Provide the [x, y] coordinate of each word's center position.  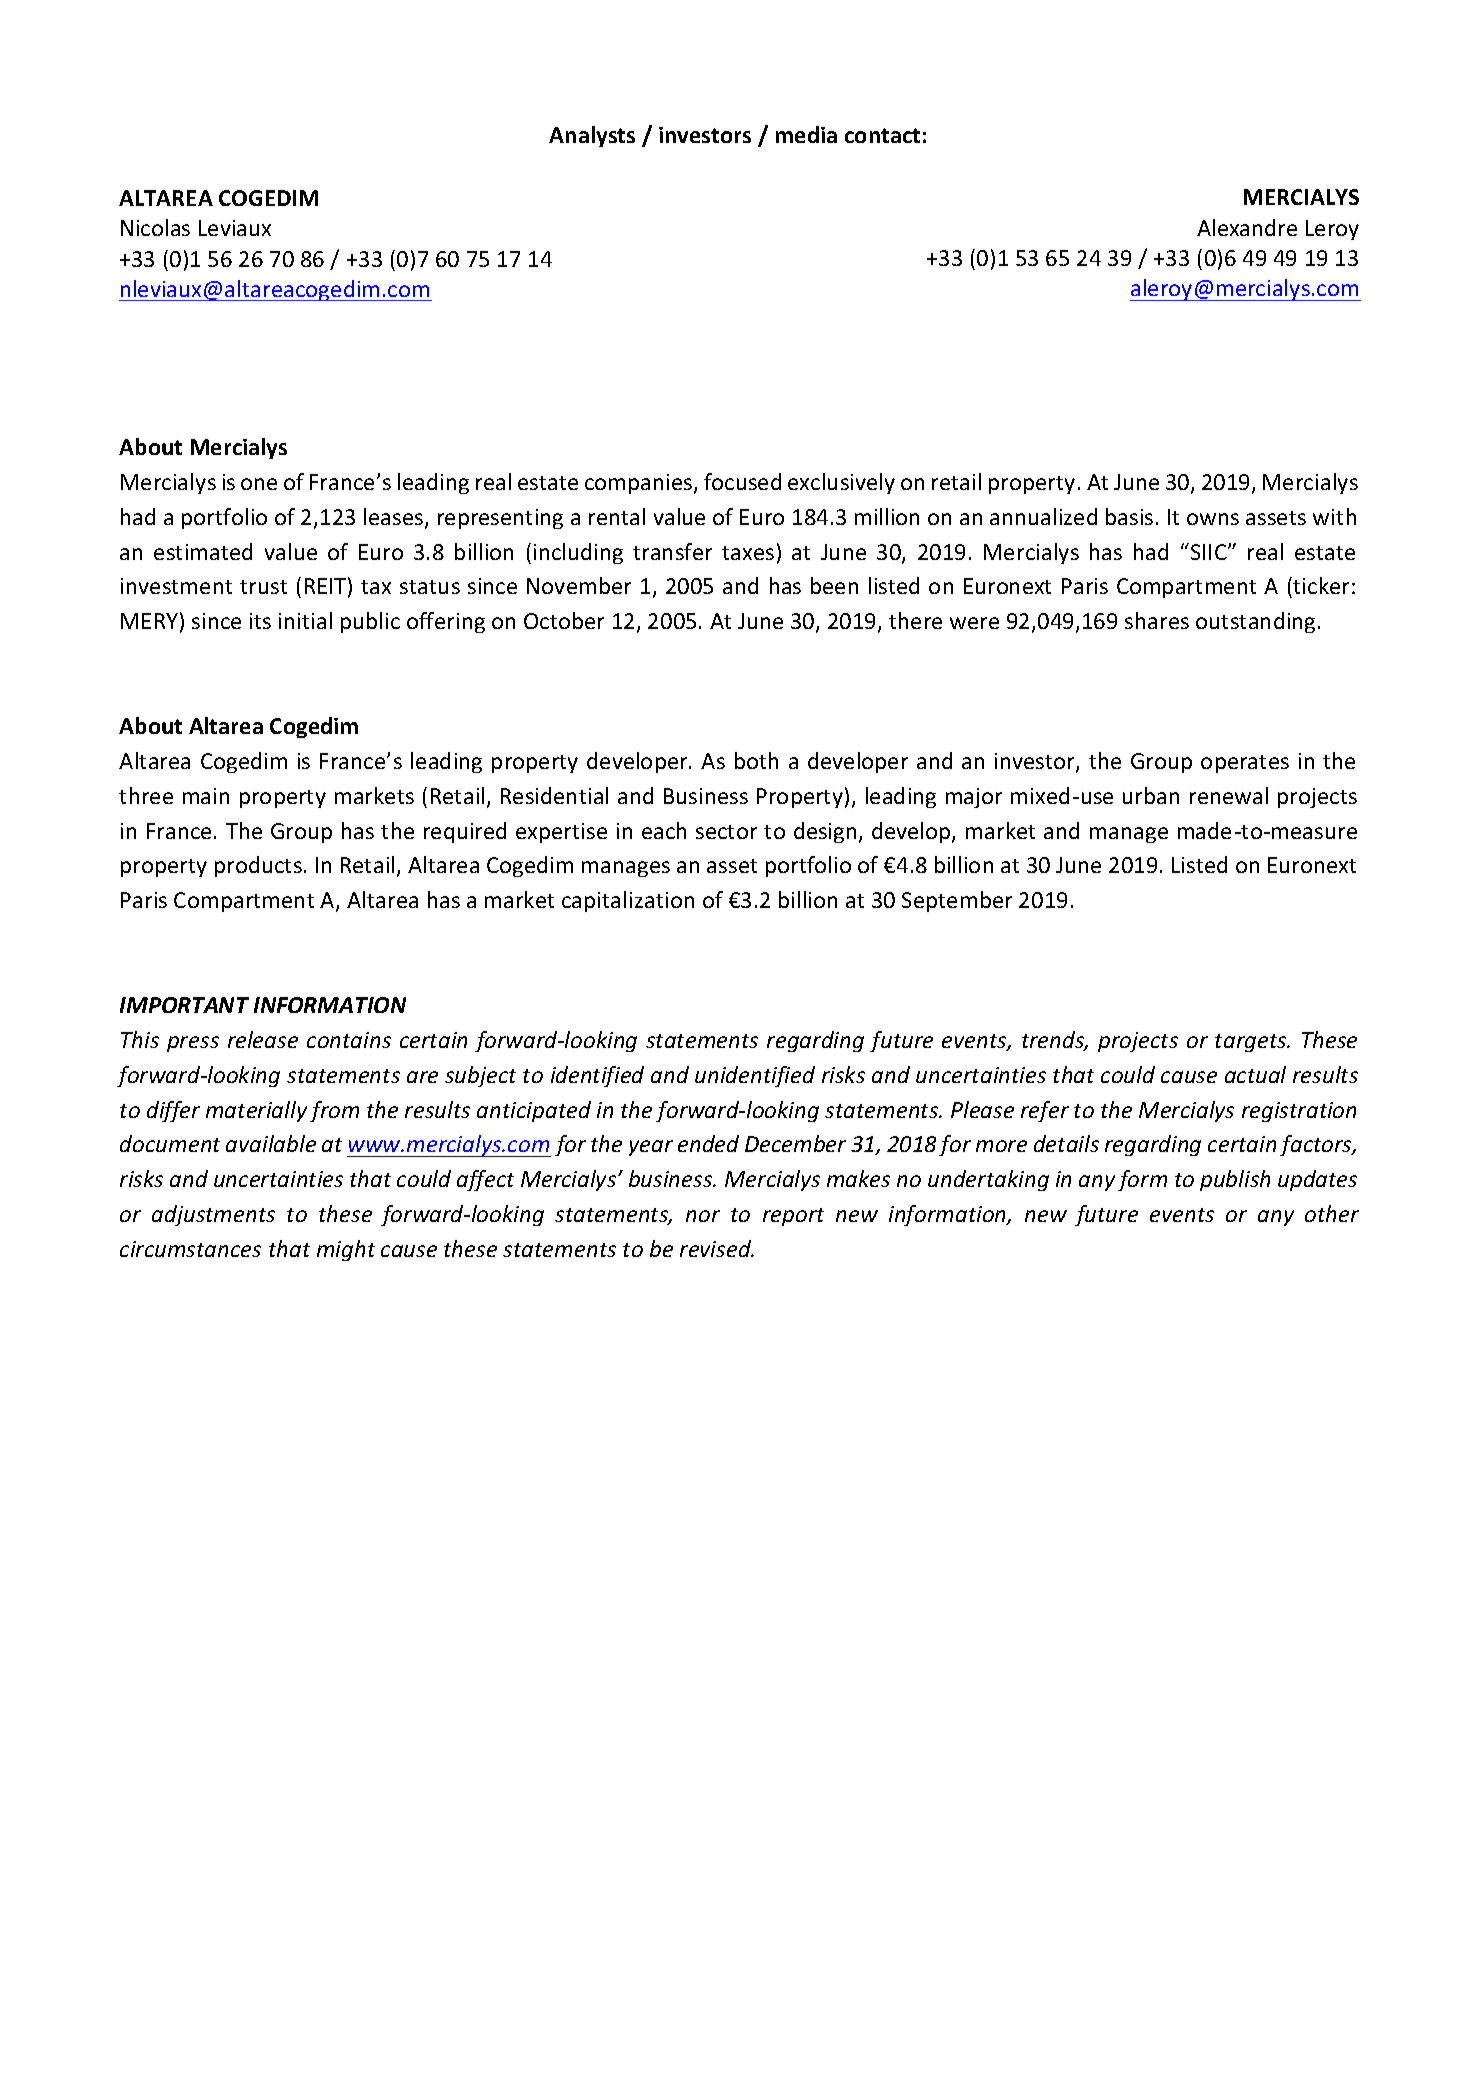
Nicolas [155, 227]
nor [703, 1216]
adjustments [213, 1215]
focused [742, 481]
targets [1252, 1043]
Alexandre [1247, 227]
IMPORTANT [184, 1005]
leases [395, 518]
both [756, 760]
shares [1157, 620]
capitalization [628, 901]
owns [1213, 519]
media [806, 134]
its [260, 621]
